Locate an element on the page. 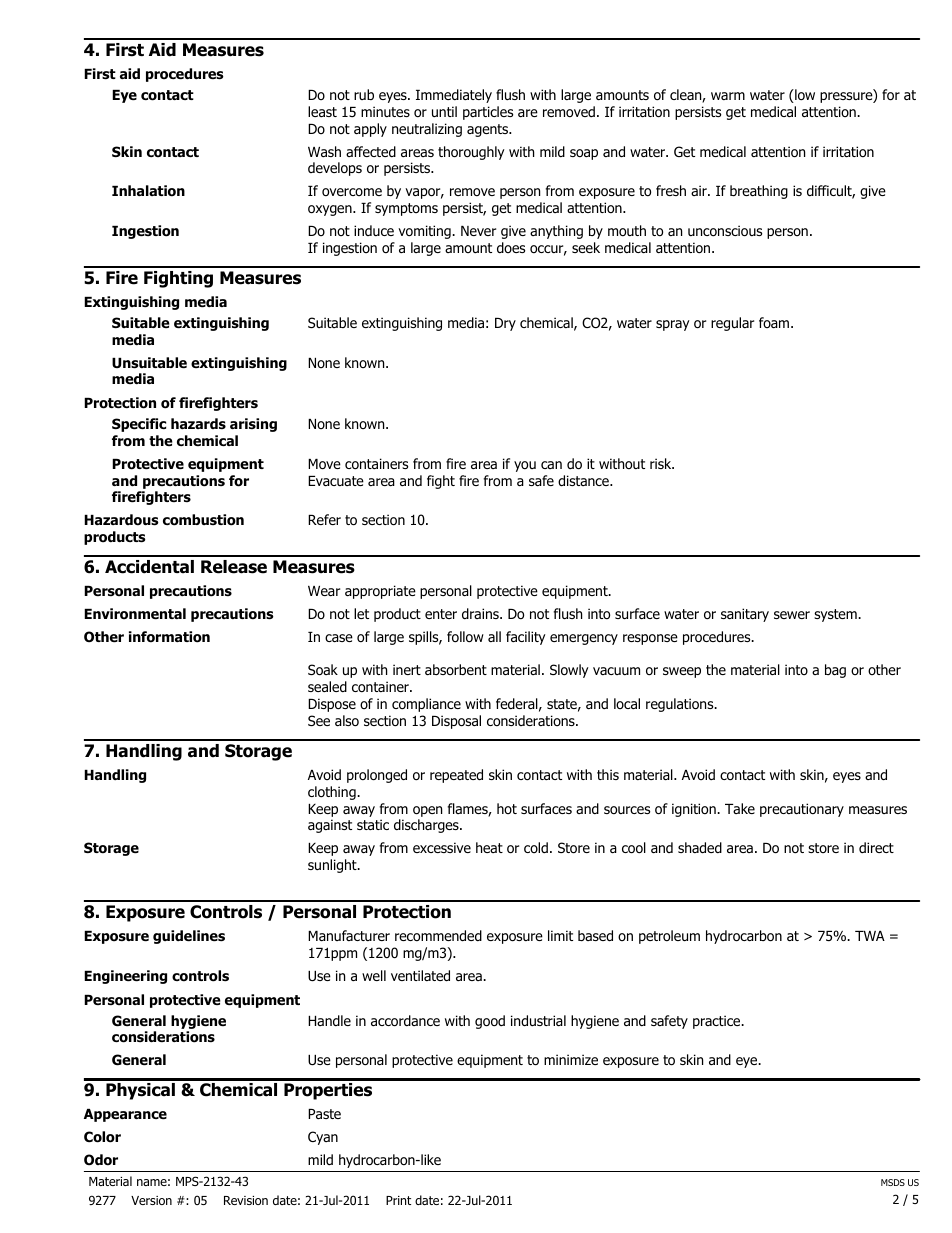  warm is located at coordinates (728, 96).
